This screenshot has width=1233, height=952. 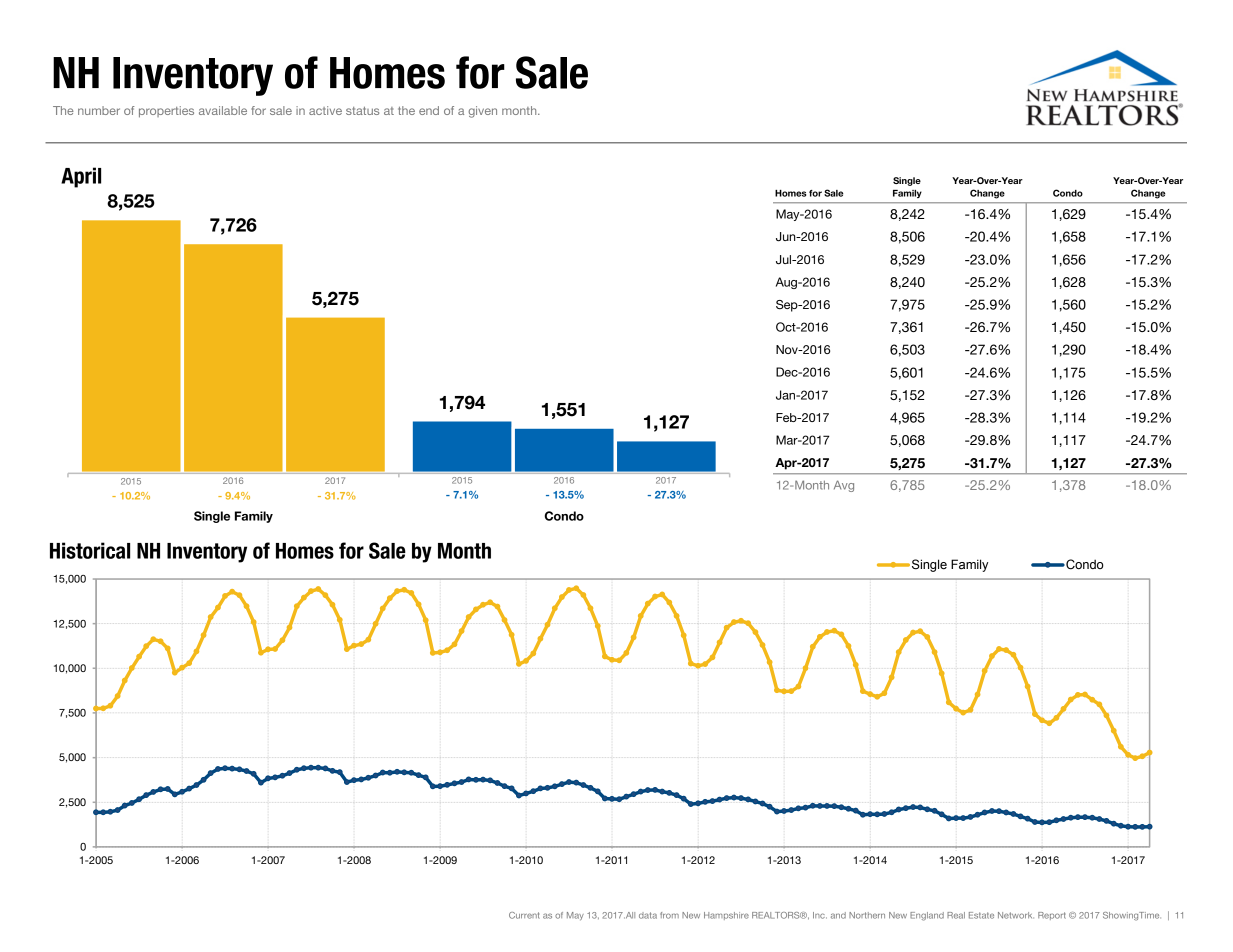 I want to click on end, so click(x=429, y=110).
